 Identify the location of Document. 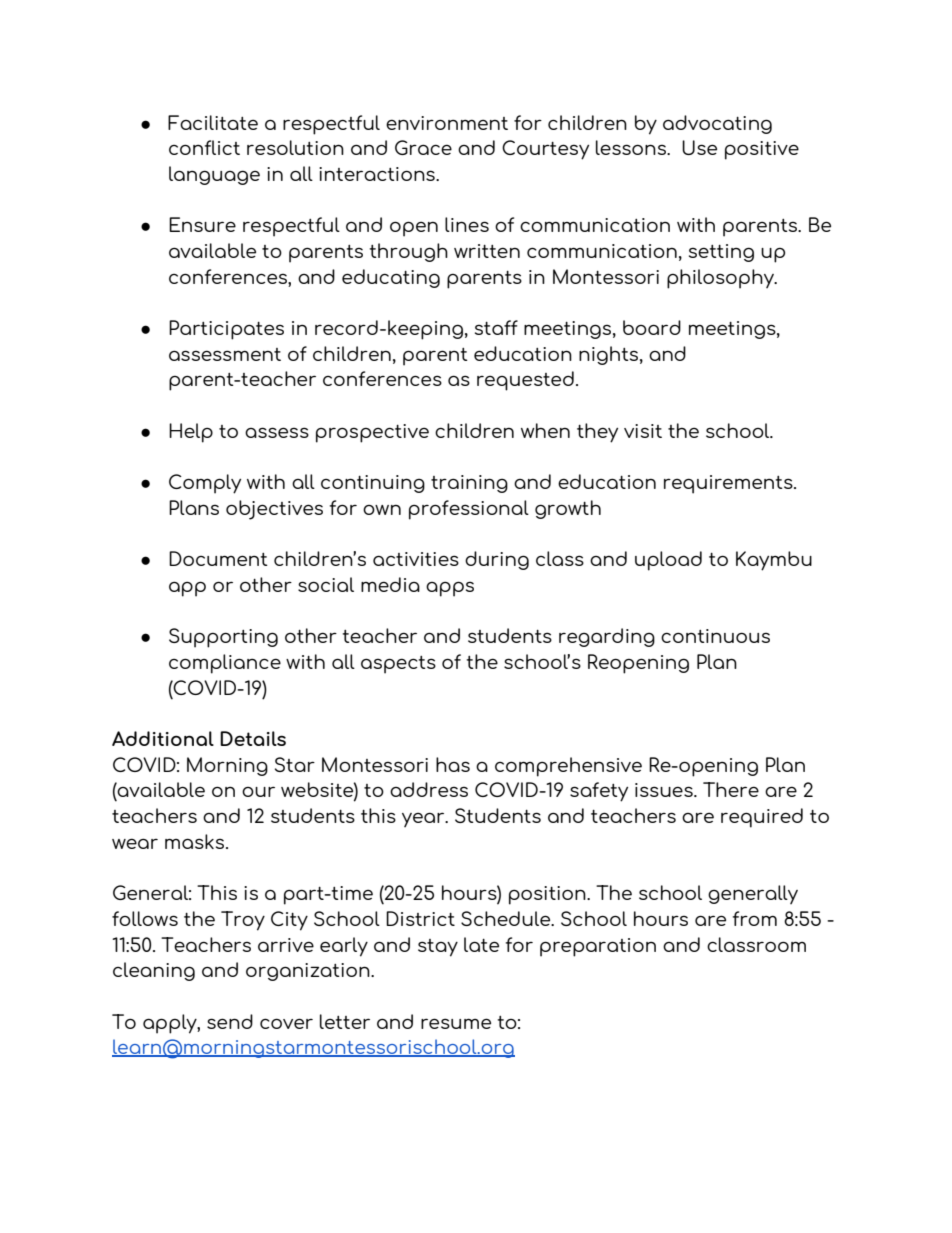
(218, 558).
